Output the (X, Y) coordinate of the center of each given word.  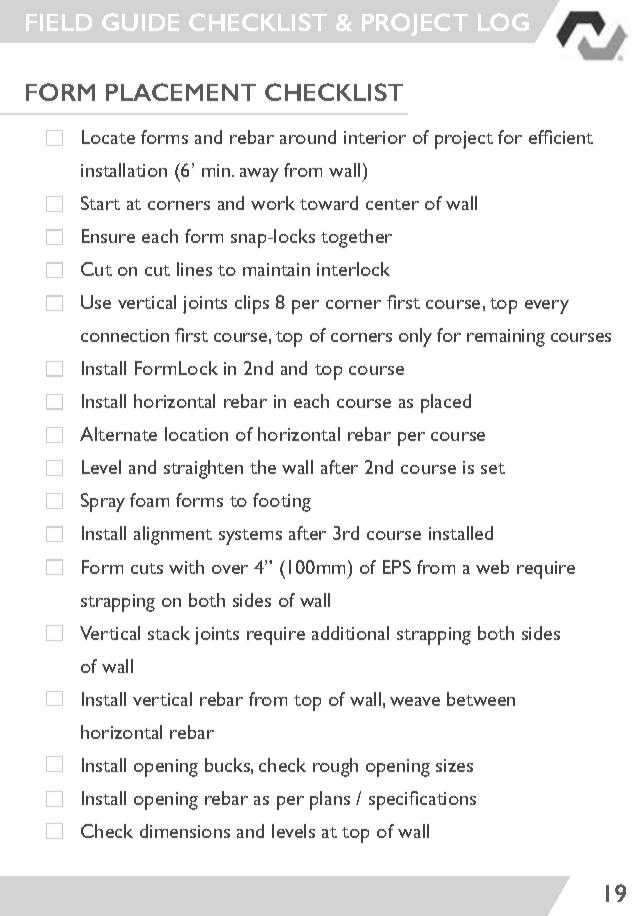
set (493, 468)
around (308, 137)
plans (330, 800)
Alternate (118, 434)
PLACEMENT (181, 92)
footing (282, 502)
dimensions (185, 831)
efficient (561, 137)
